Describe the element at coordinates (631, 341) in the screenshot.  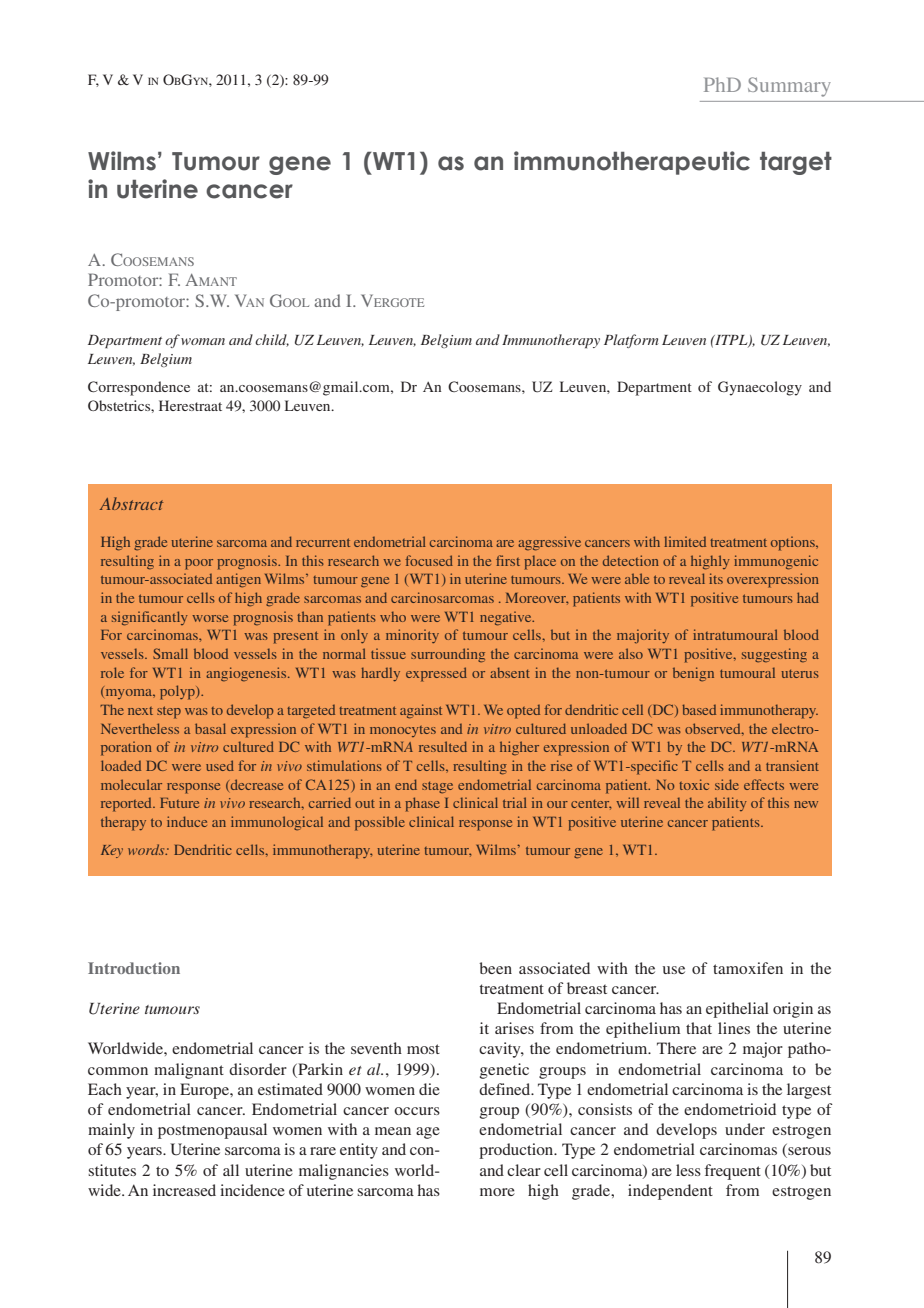
I see `Platform` at that location.
